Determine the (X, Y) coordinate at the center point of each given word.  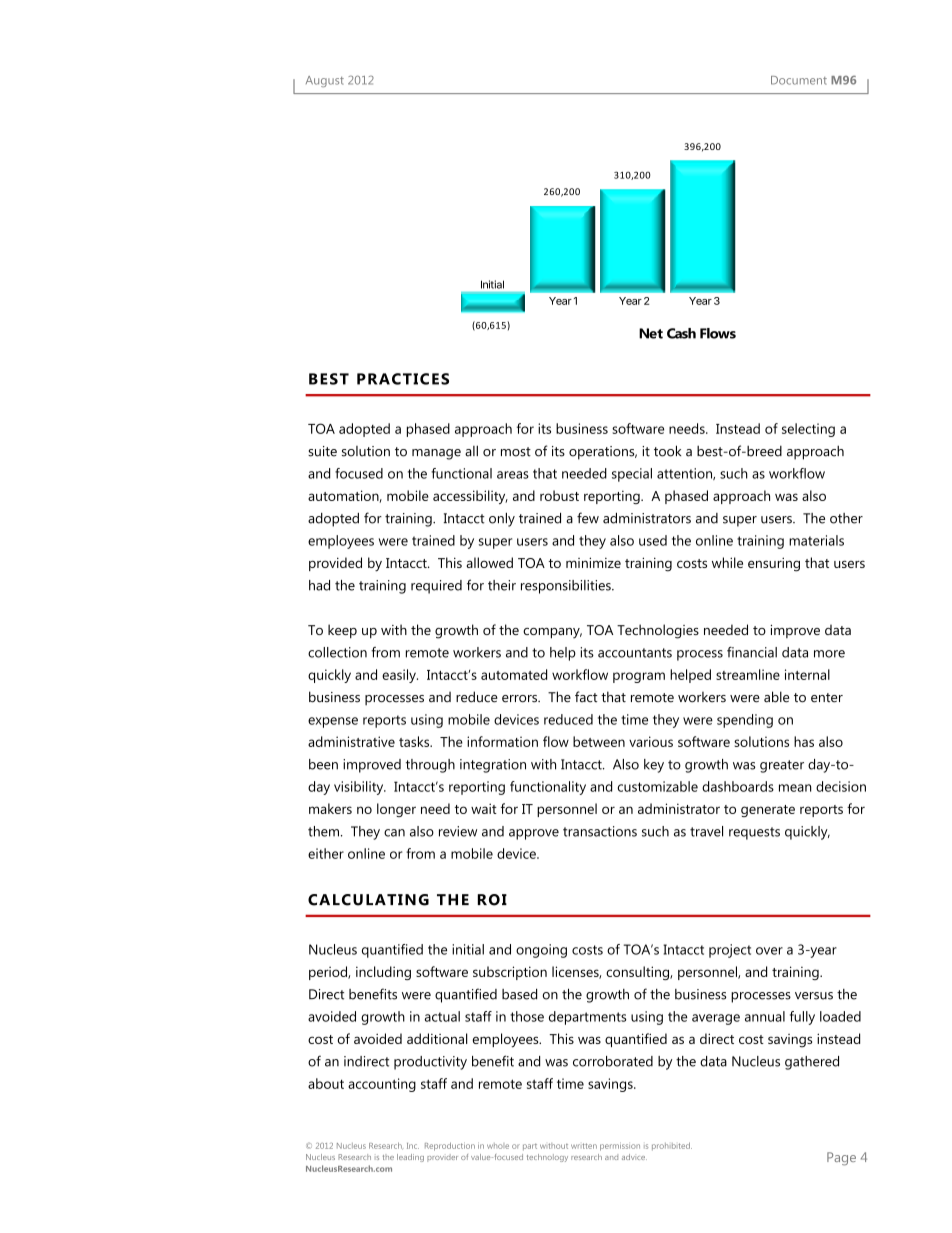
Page (841, 1159)
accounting (382, 1085)
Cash (681, 333)
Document (799, 80)
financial (752, 652)
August (325, 81)
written (584, 1146)
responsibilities (567, 587)
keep (342, 631)
